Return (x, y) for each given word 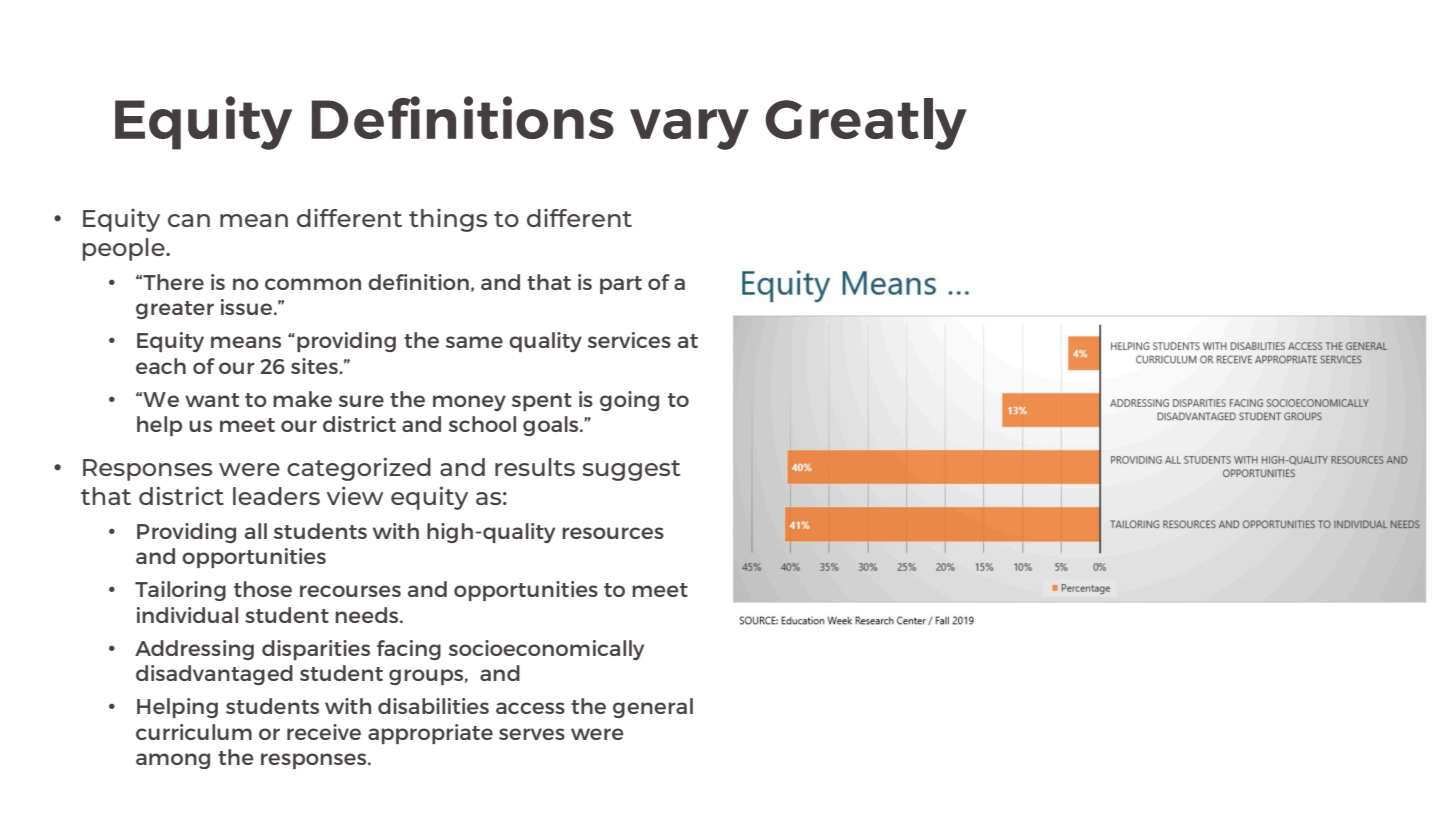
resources (613, 533)
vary (689, 129)
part (621, 285)
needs (368, 615)
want (212, 400)
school (482, 424)
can (189, 220)
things (448, 220)
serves (532, 734)
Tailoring (180, 591)
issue (248, 307)
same (474, 342)
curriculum (194, 732)
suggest (631, 470)
